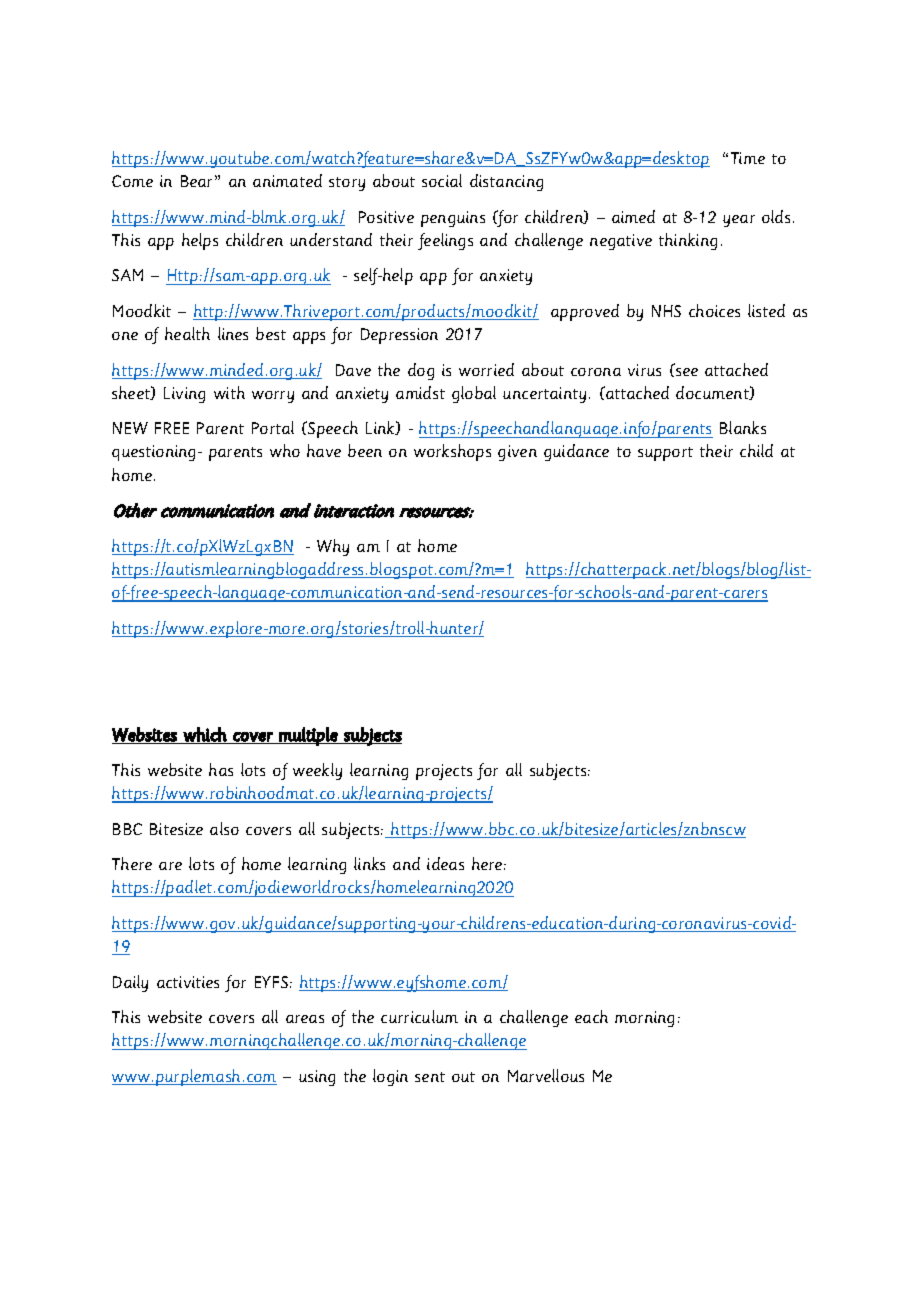 Image resolution: width=924 pixels, height=1308 pixels. Describe the element at coordinates (188, 982) in the document. I see `activities` at that location.
